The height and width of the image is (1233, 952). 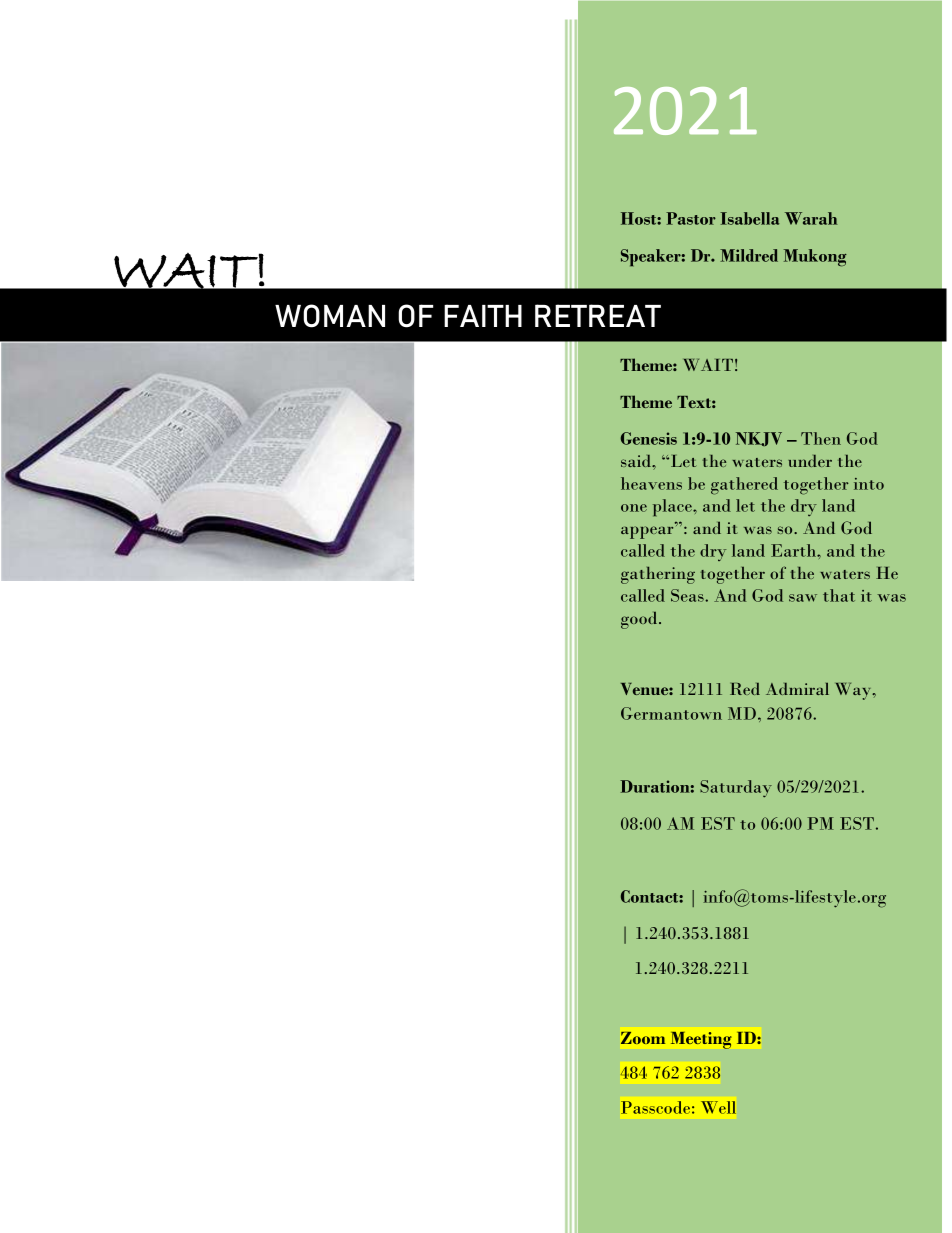 I want to click on Zoom, so click(x=643, y=1038).
